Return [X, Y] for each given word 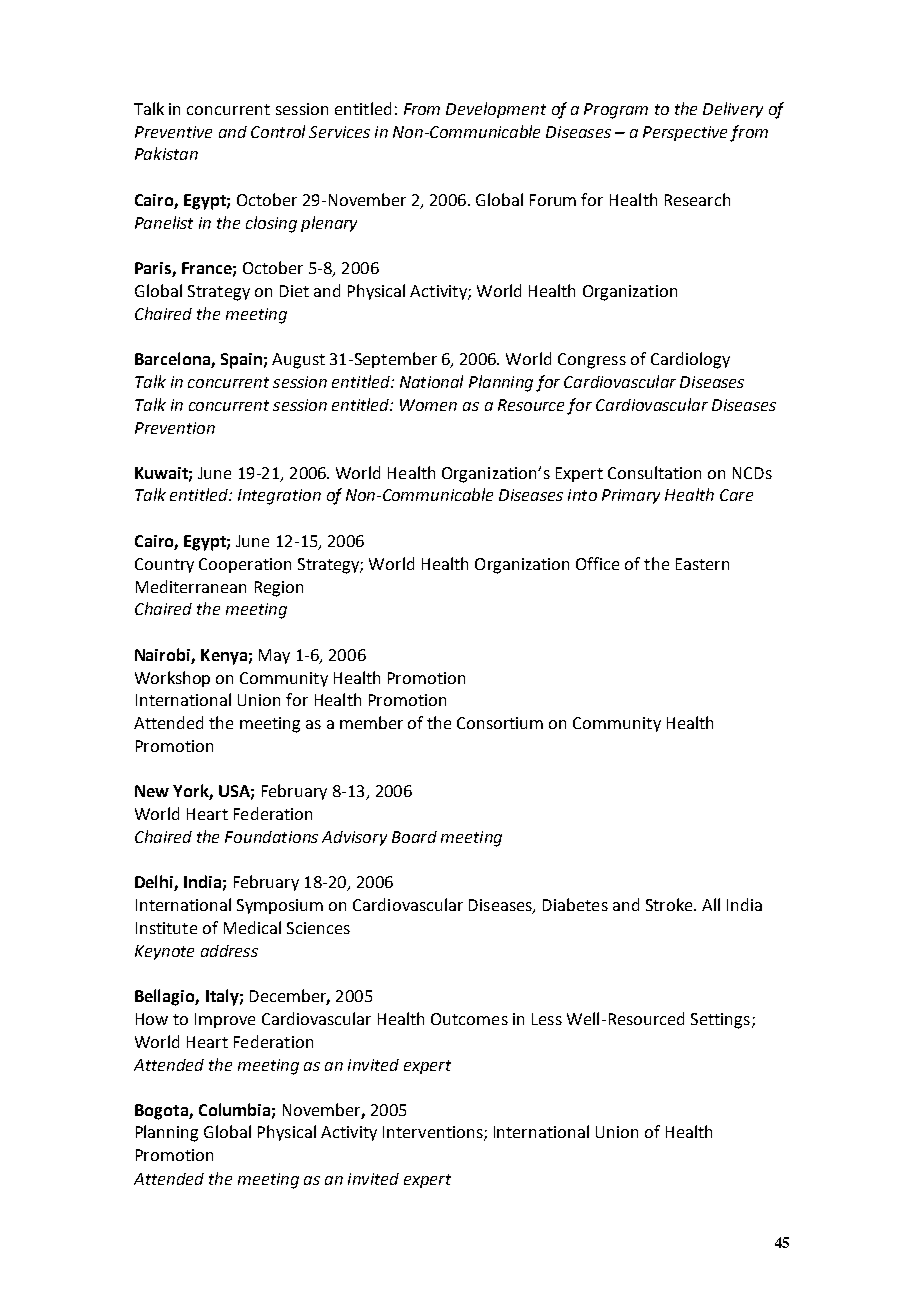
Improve [225, 1020]
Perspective [685, 133]
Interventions [434, 1133]
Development [496, 110]
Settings [720, 1021]
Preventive [173, 132]
